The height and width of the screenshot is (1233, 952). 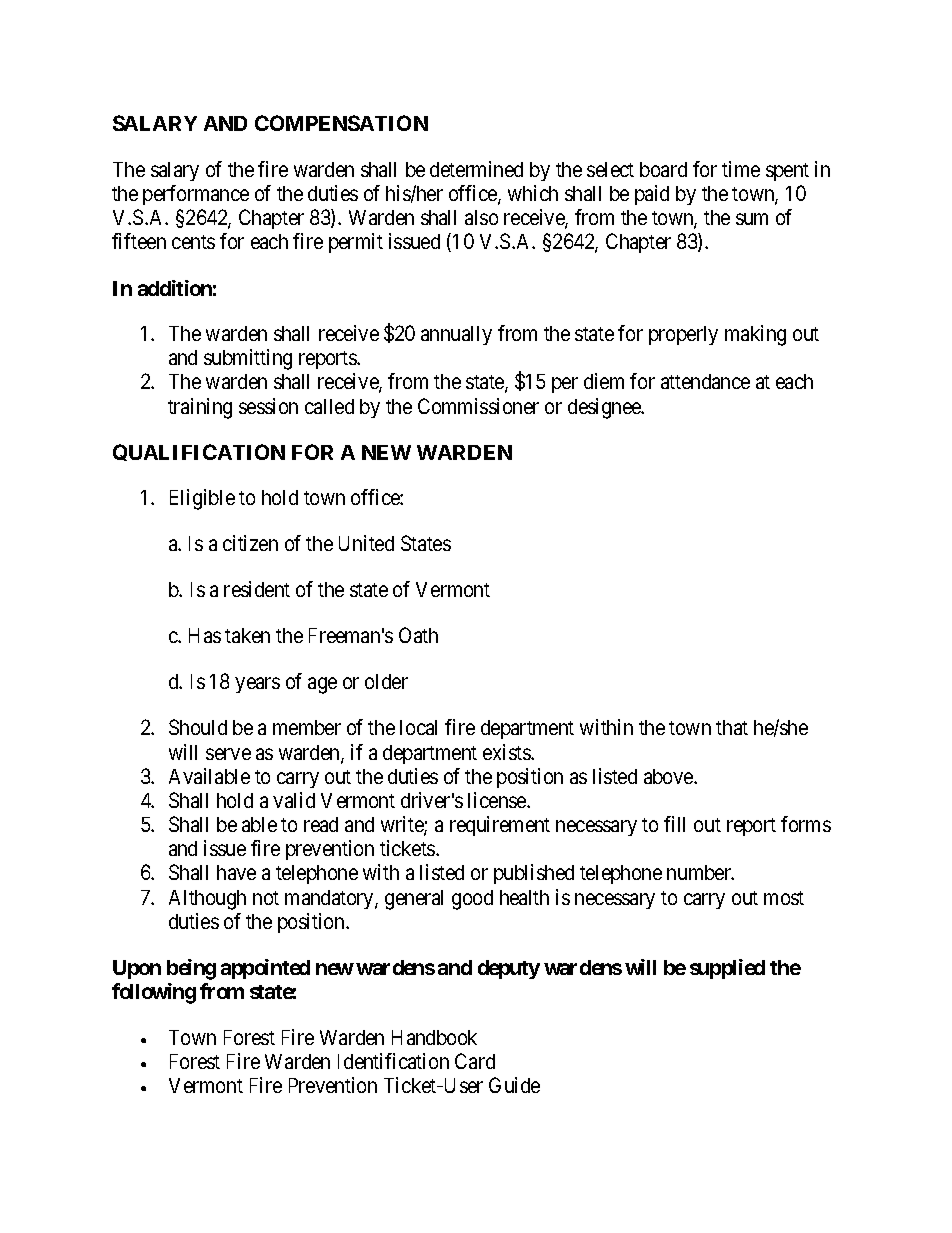 What do you see at coordinates (418, 635) in the screenshot?
I see `Oath` at bounding box center [418, 635].
